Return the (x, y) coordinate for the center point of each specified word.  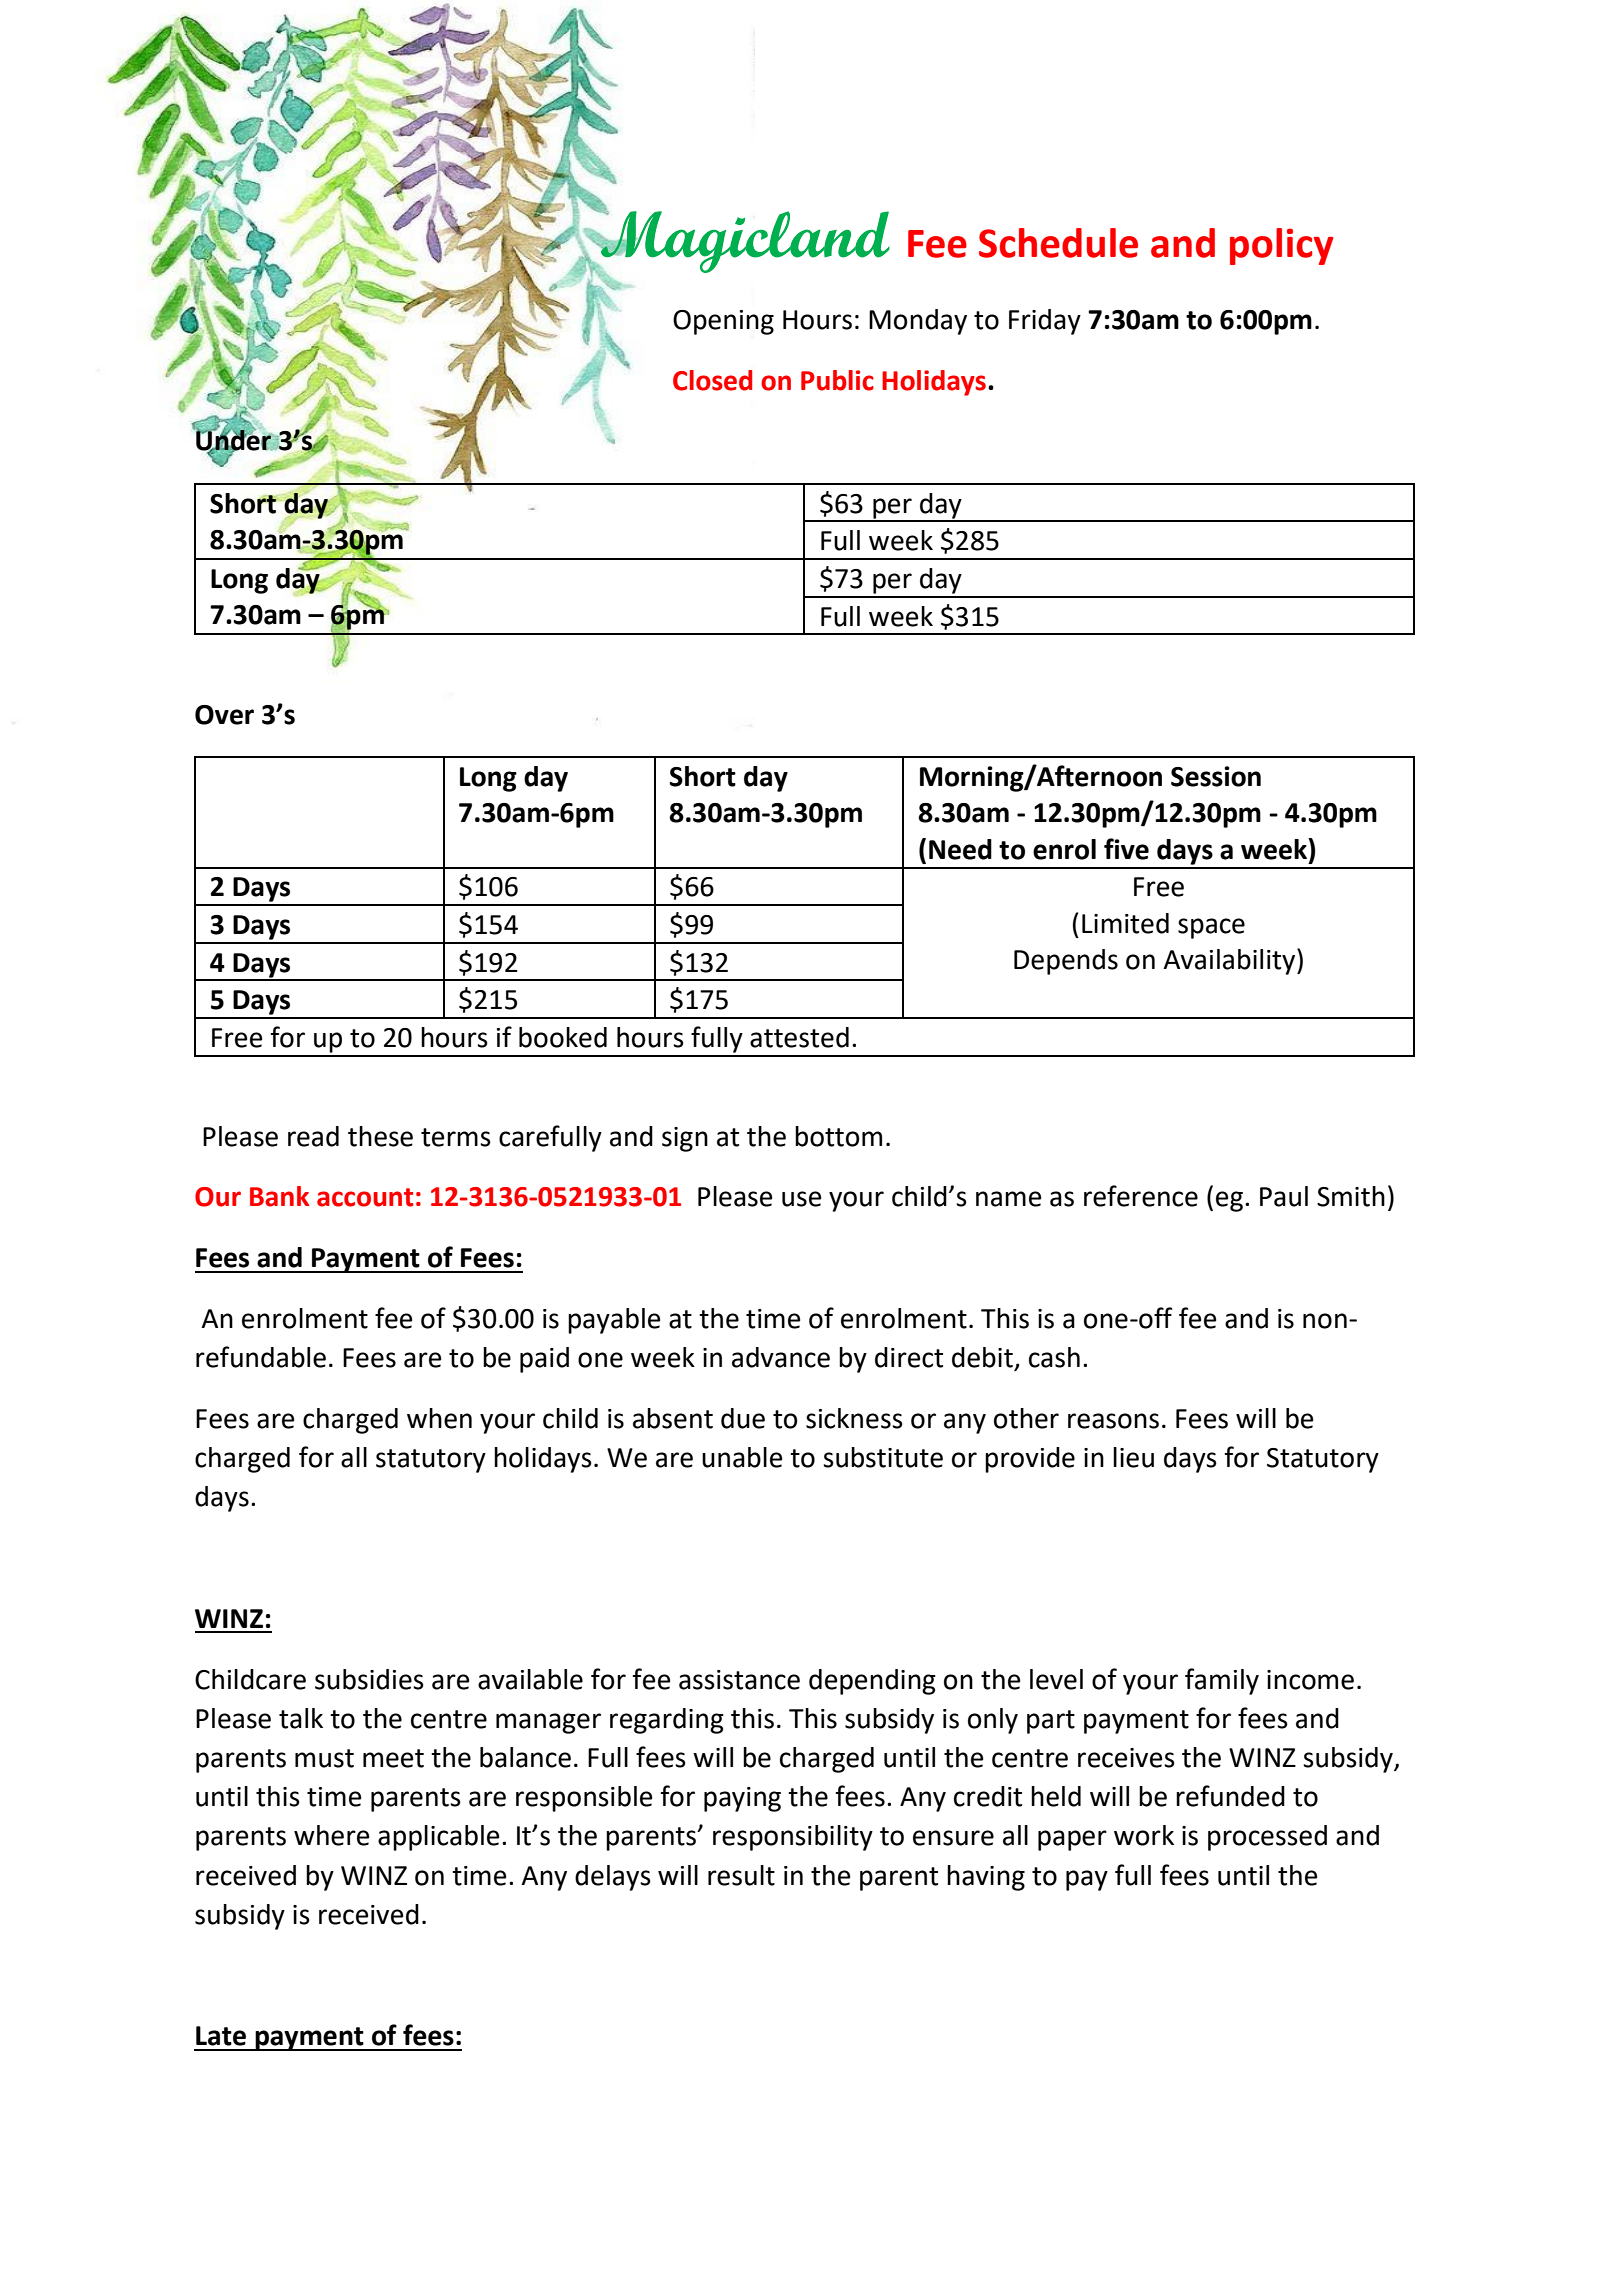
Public (837, 380)
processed (1267, 1838)
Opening (723, 322)
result (741, 1875)
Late (221, 2036)
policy (1281, 246)
